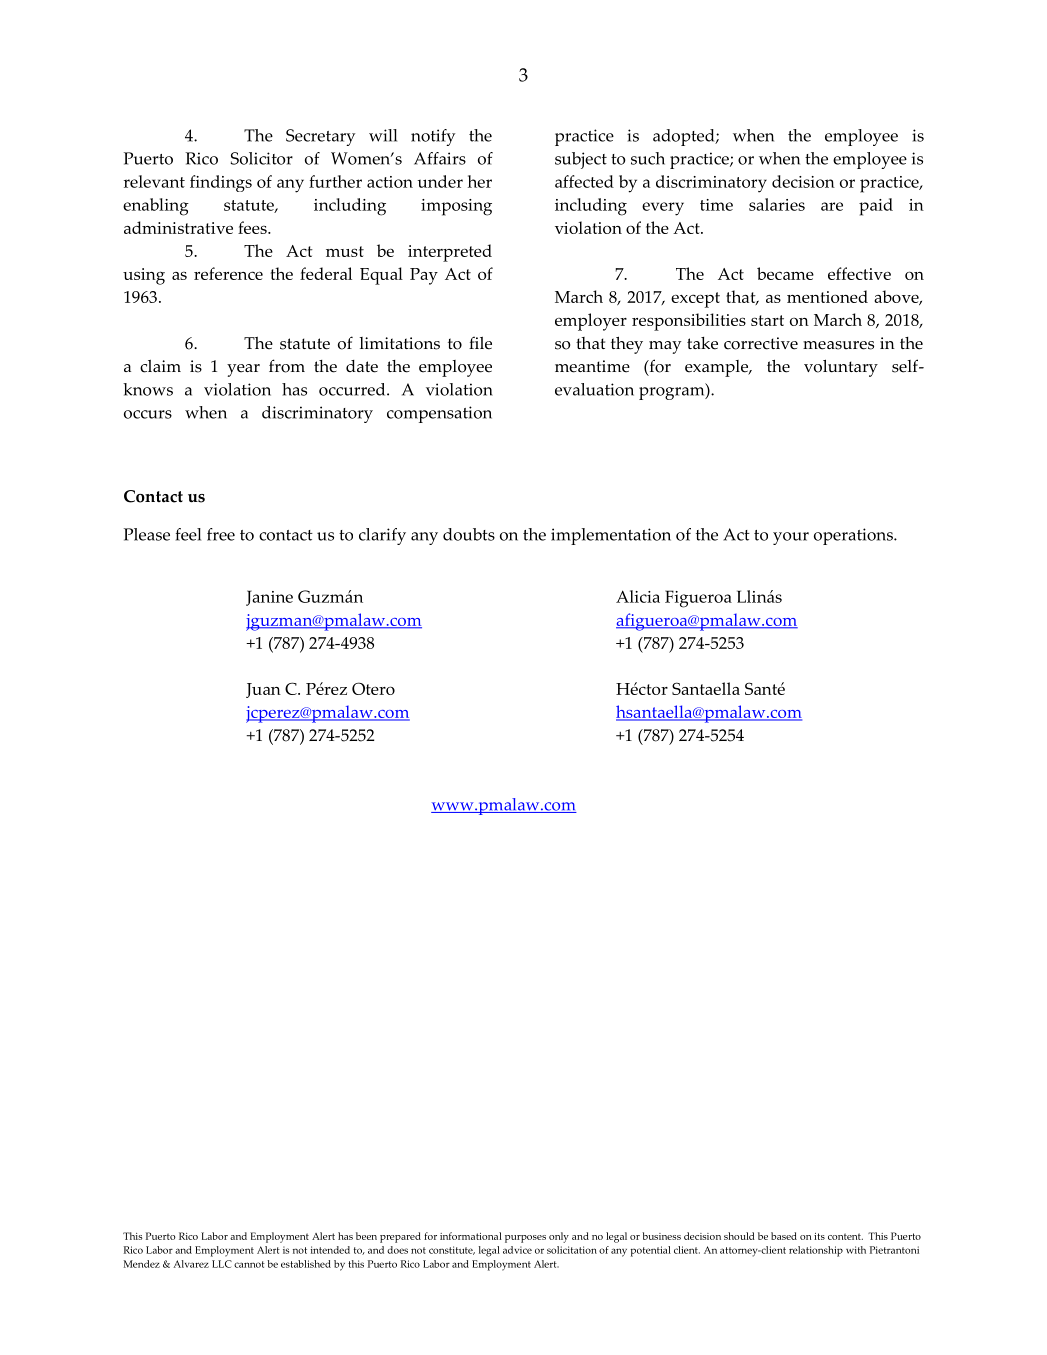 Image resolution: width=1047 pixels, height=1355 pixels. Describe the element at coordinates (440, 181) in the screenshot. I see `under` at that location.
